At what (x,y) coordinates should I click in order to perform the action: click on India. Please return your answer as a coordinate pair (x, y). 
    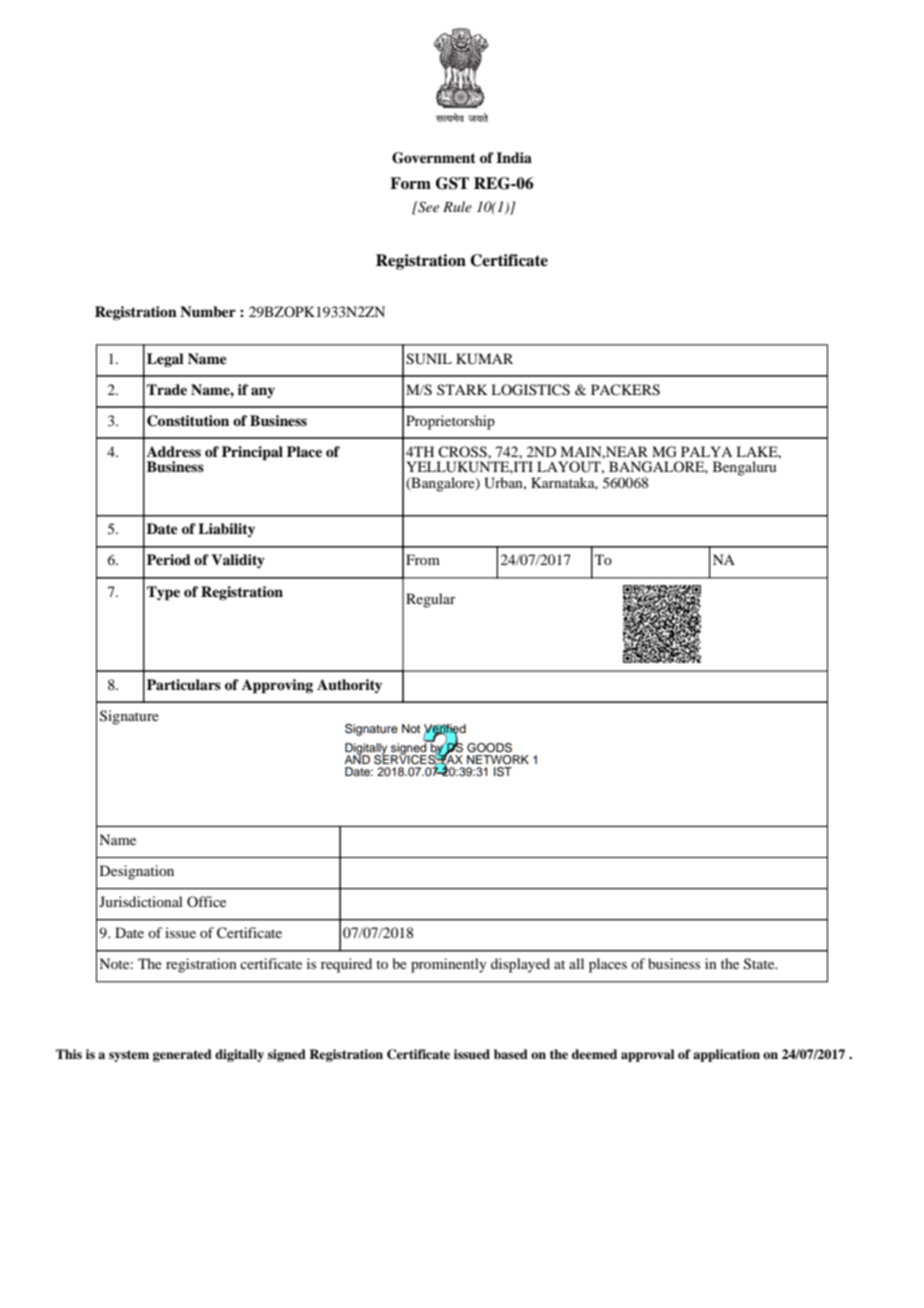
    Looking at the image, I should click on (514, 157).
